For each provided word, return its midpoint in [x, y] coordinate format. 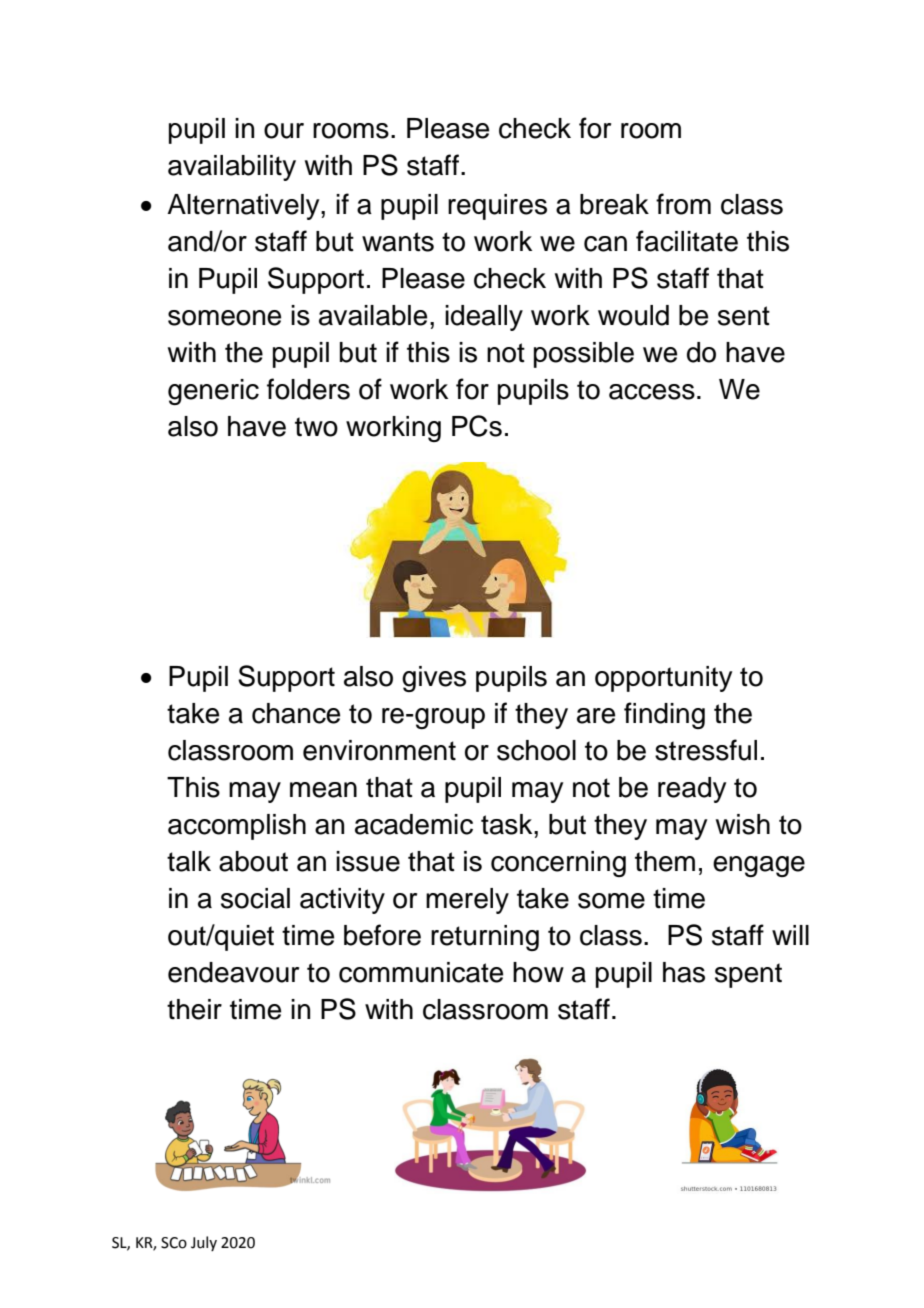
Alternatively [244, 207]
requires [497, 207]
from [683, 204]
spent [748, 975]
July [204, 1243]
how [538, 972]
